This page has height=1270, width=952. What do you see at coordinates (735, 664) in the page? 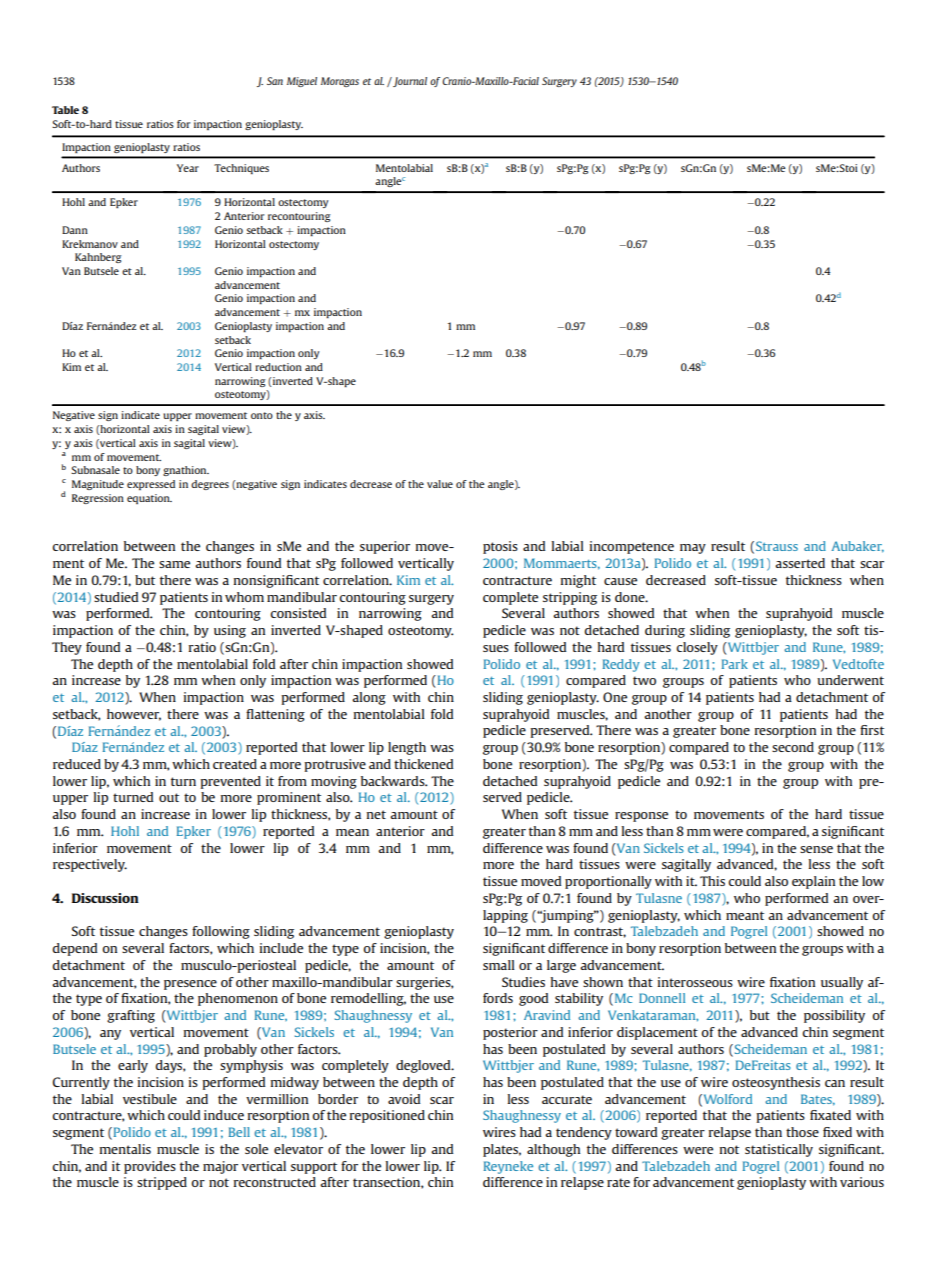
I see `Park` at bounding box center [735, 664].
